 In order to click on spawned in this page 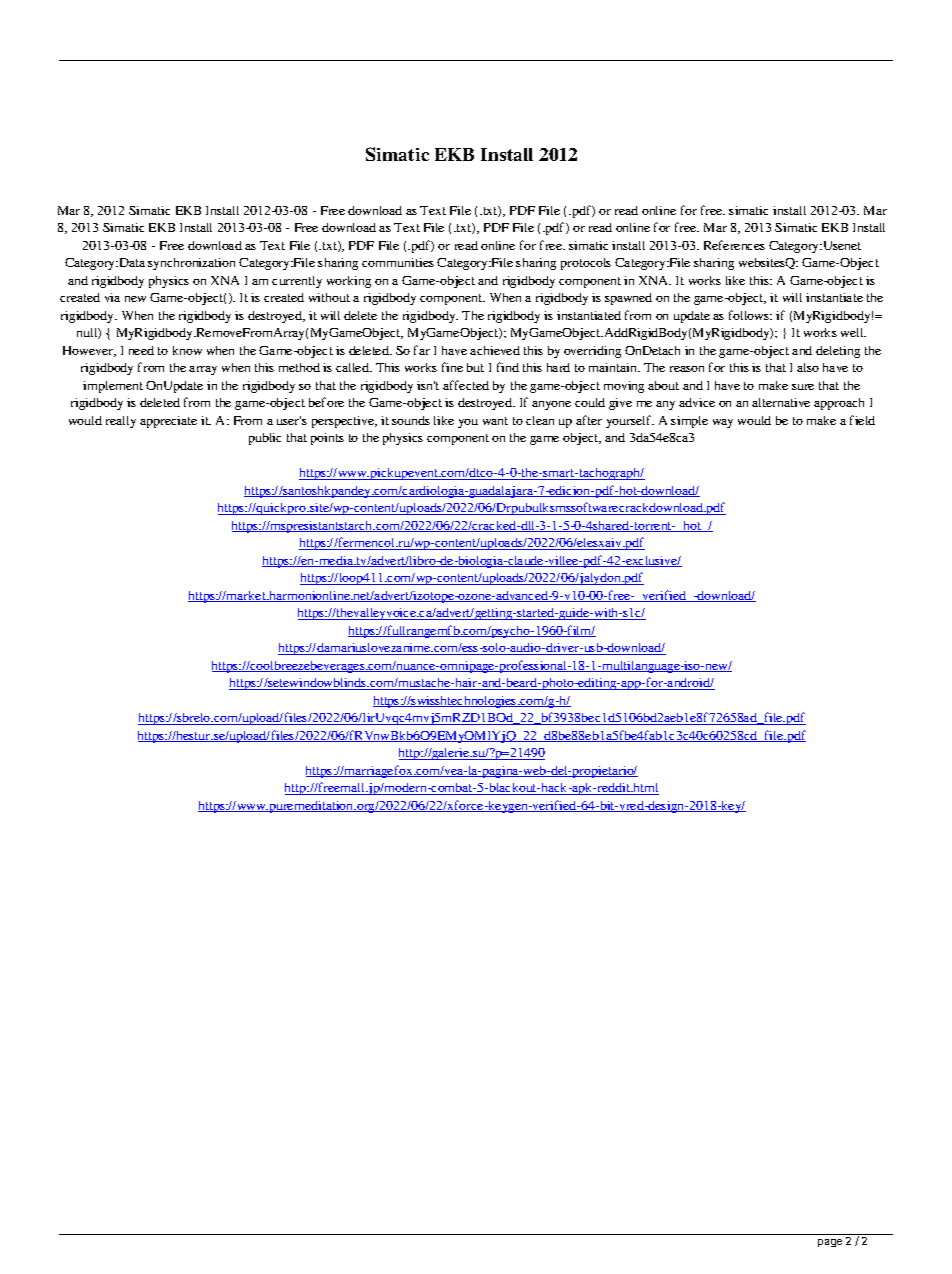, I will do `click(628, 299)`.
